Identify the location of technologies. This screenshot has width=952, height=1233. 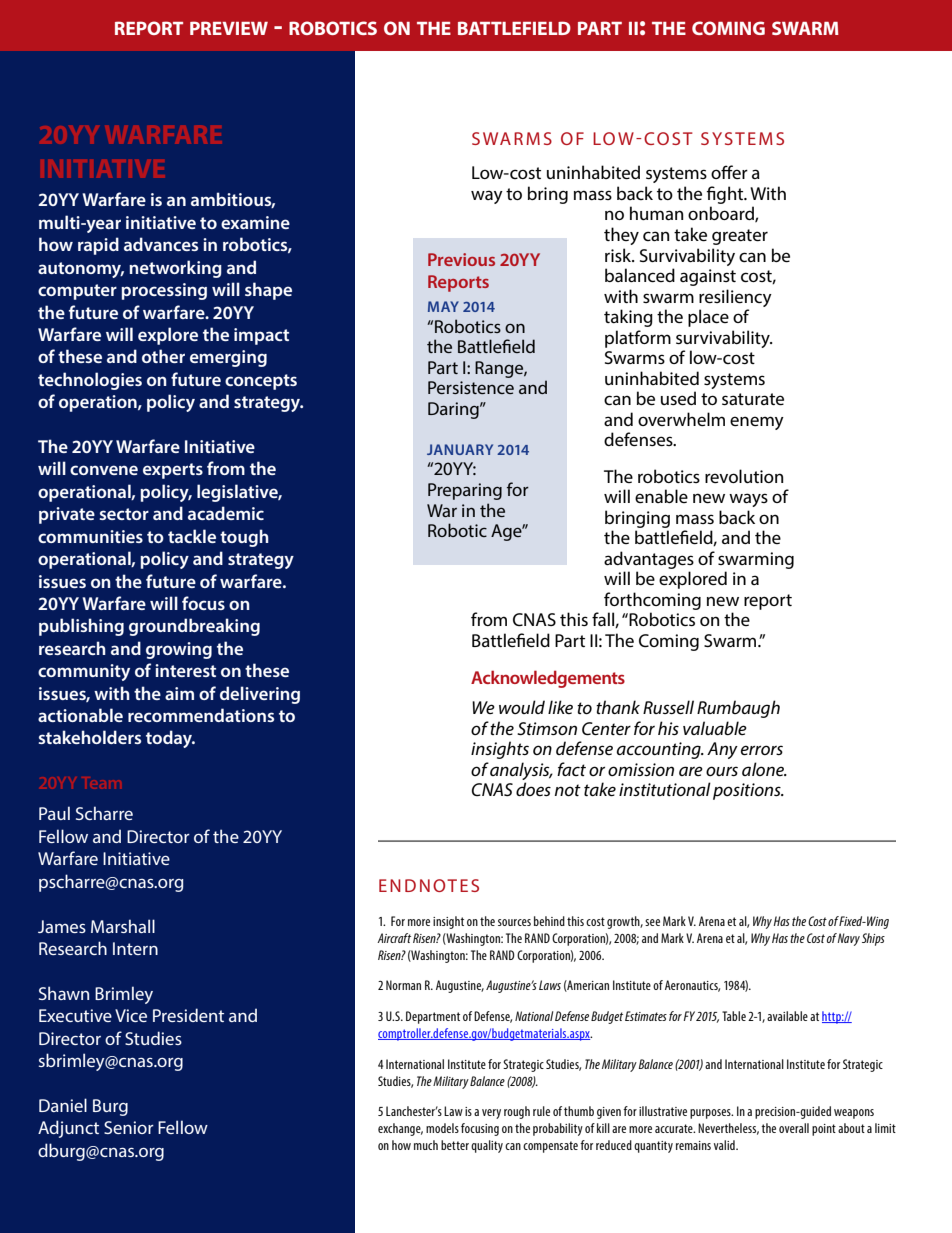
(90, 381).
